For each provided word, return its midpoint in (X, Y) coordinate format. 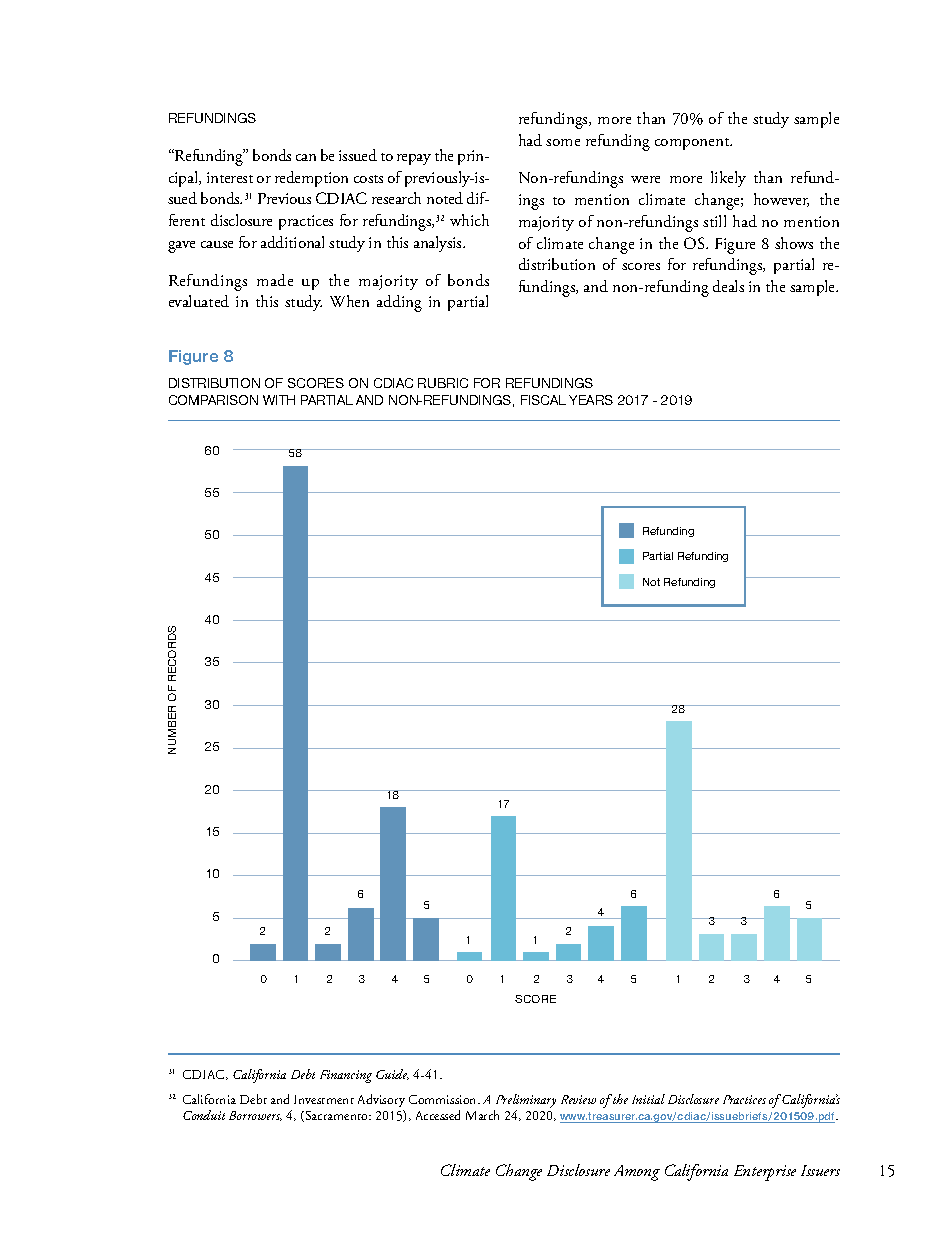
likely (728, 179)
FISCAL (543, 400)
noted (445, 198)
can (306, 157)
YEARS (591, 400)
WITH (279, 400)
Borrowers (255, 1116)
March (482, 1115)
